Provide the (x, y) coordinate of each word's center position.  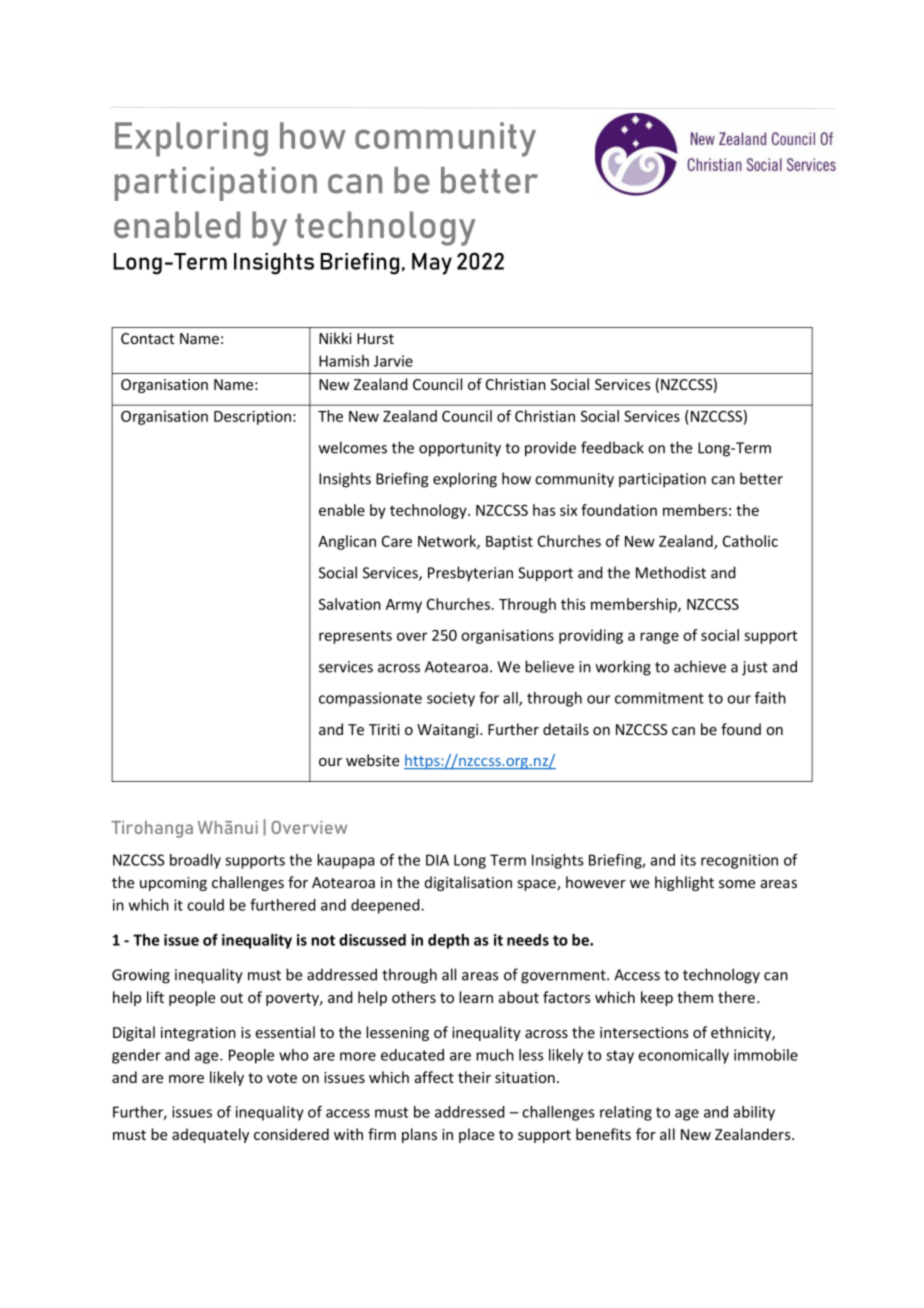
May (432, 264)
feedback (612, 447)
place (476, 1135)
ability (754, 1113)
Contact (147, 338)
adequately (210, 1135)
